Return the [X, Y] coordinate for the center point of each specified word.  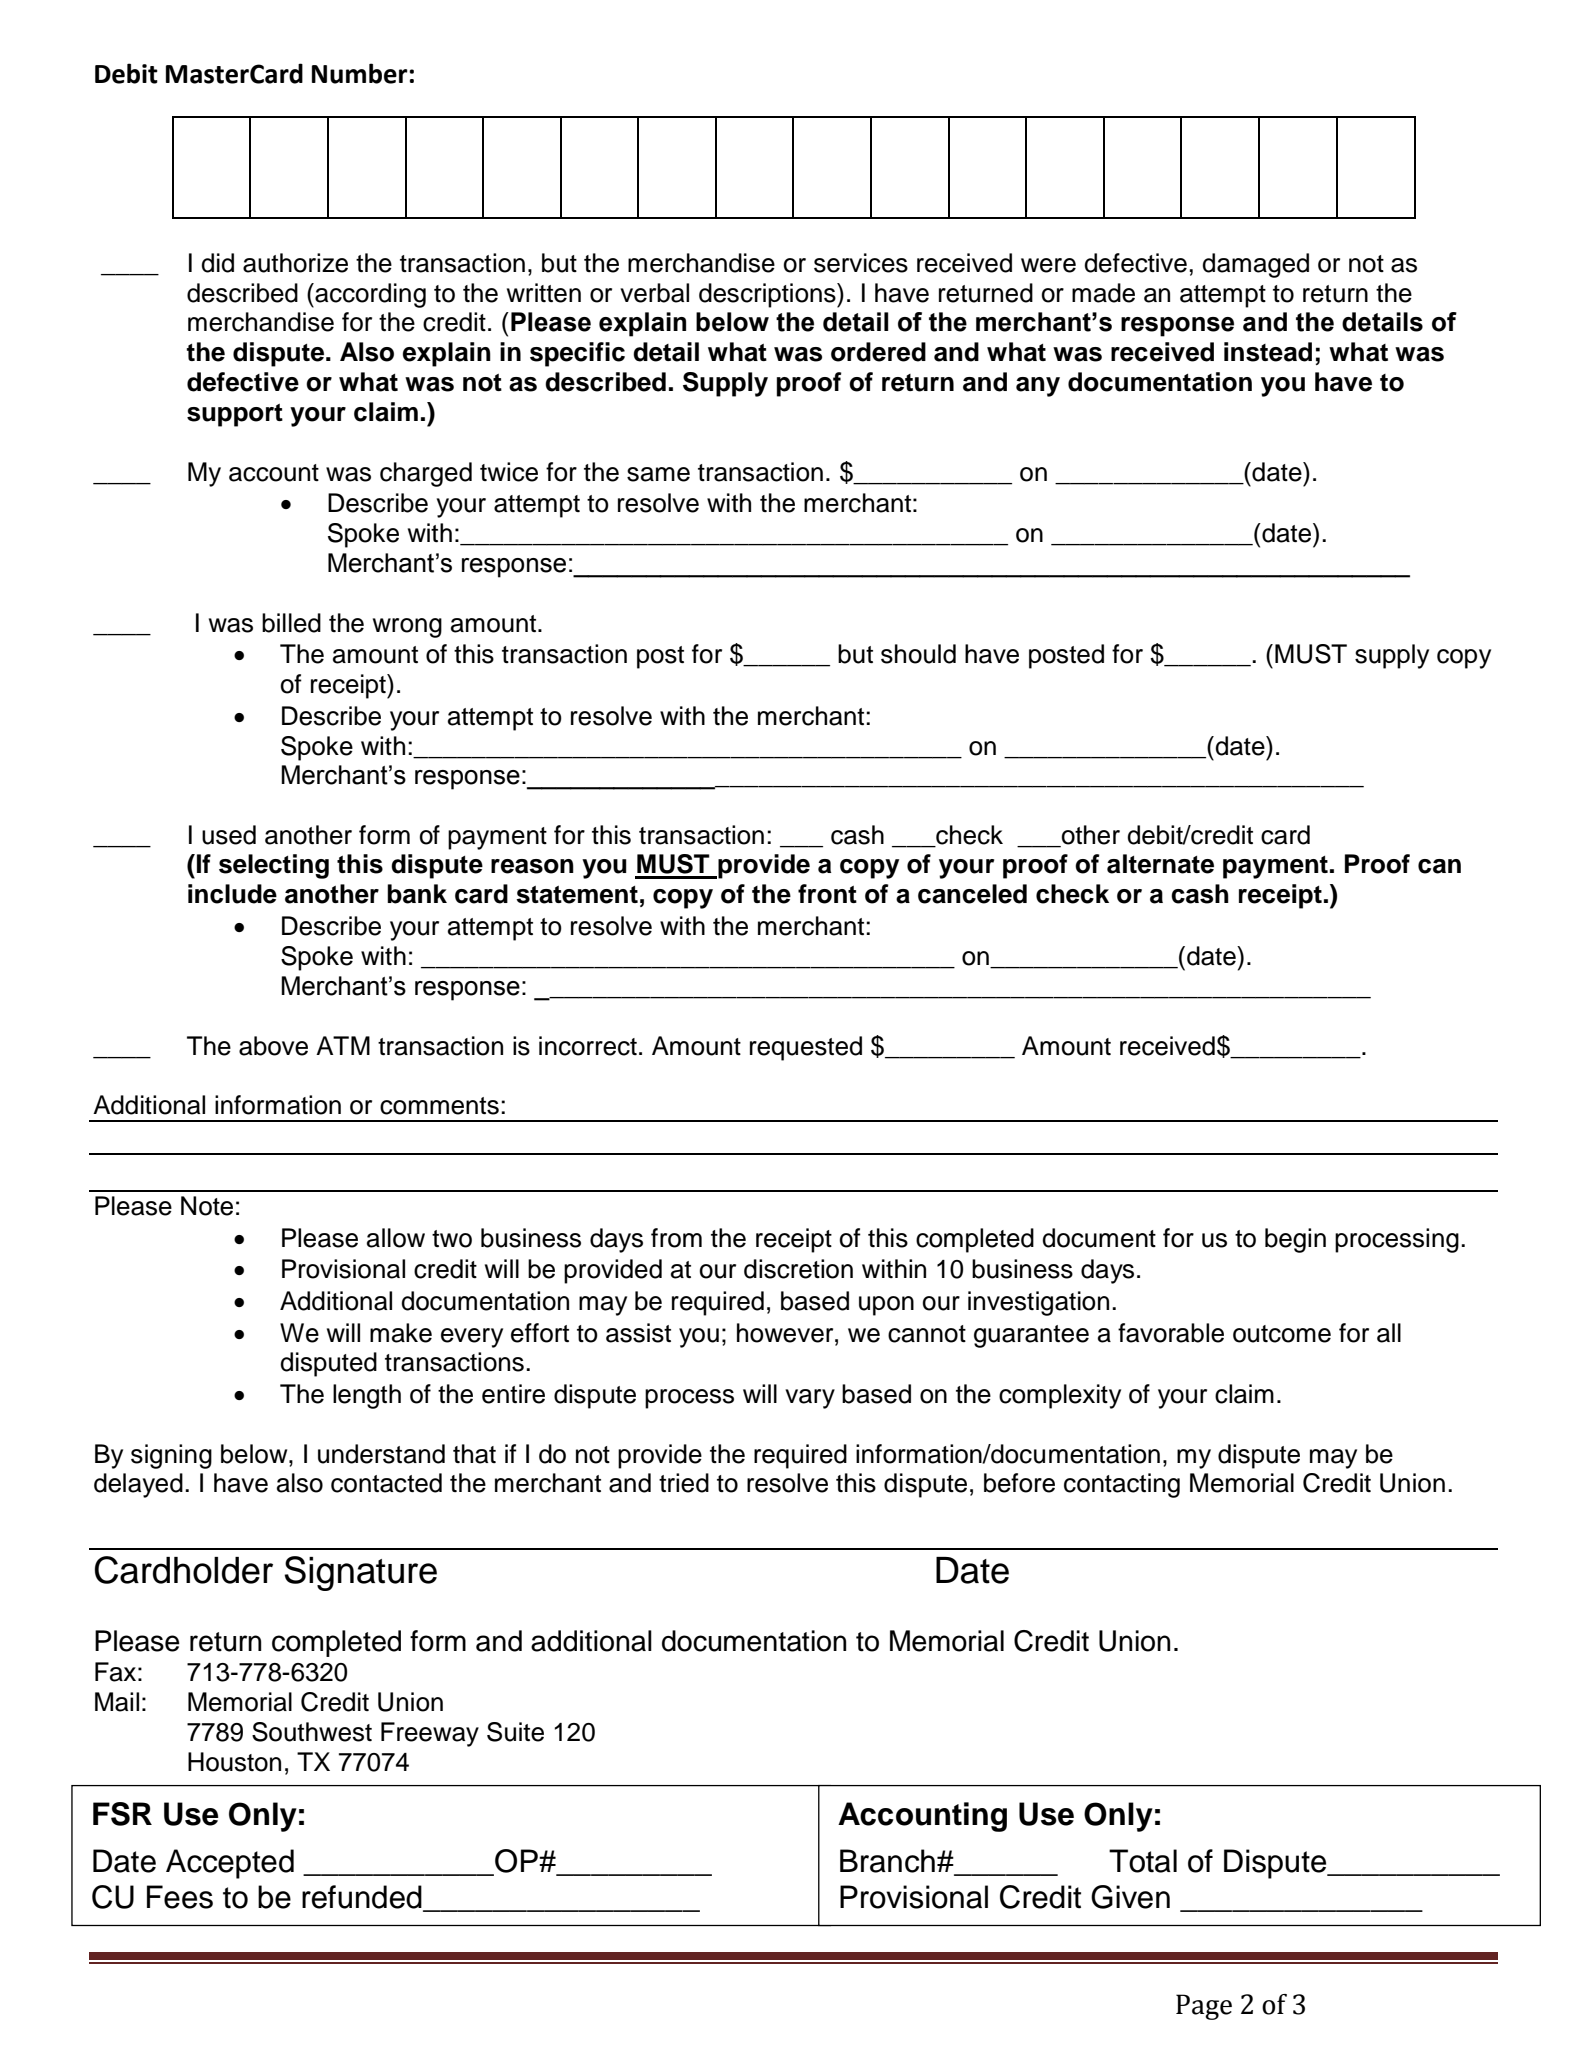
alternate [1160, 864]
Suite [515, 1732]
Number [361, 73]
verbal [654, 293]
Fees [180, 1897]
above [273, 1046]
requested [806, 1048]
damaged [1255, 265]
